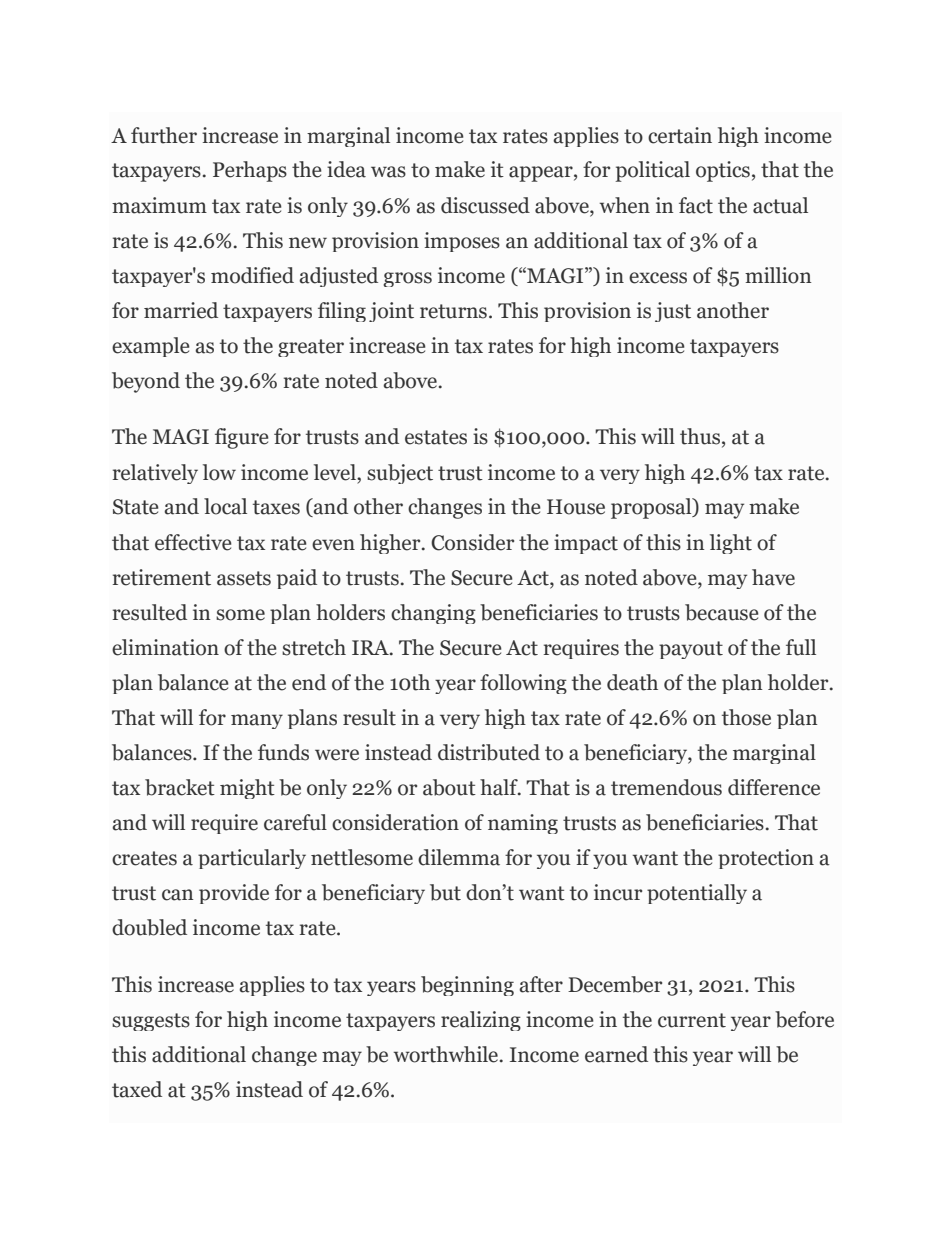  Describe the element at coordinates (652, 508) in the page. I see `proposal` at that location.
